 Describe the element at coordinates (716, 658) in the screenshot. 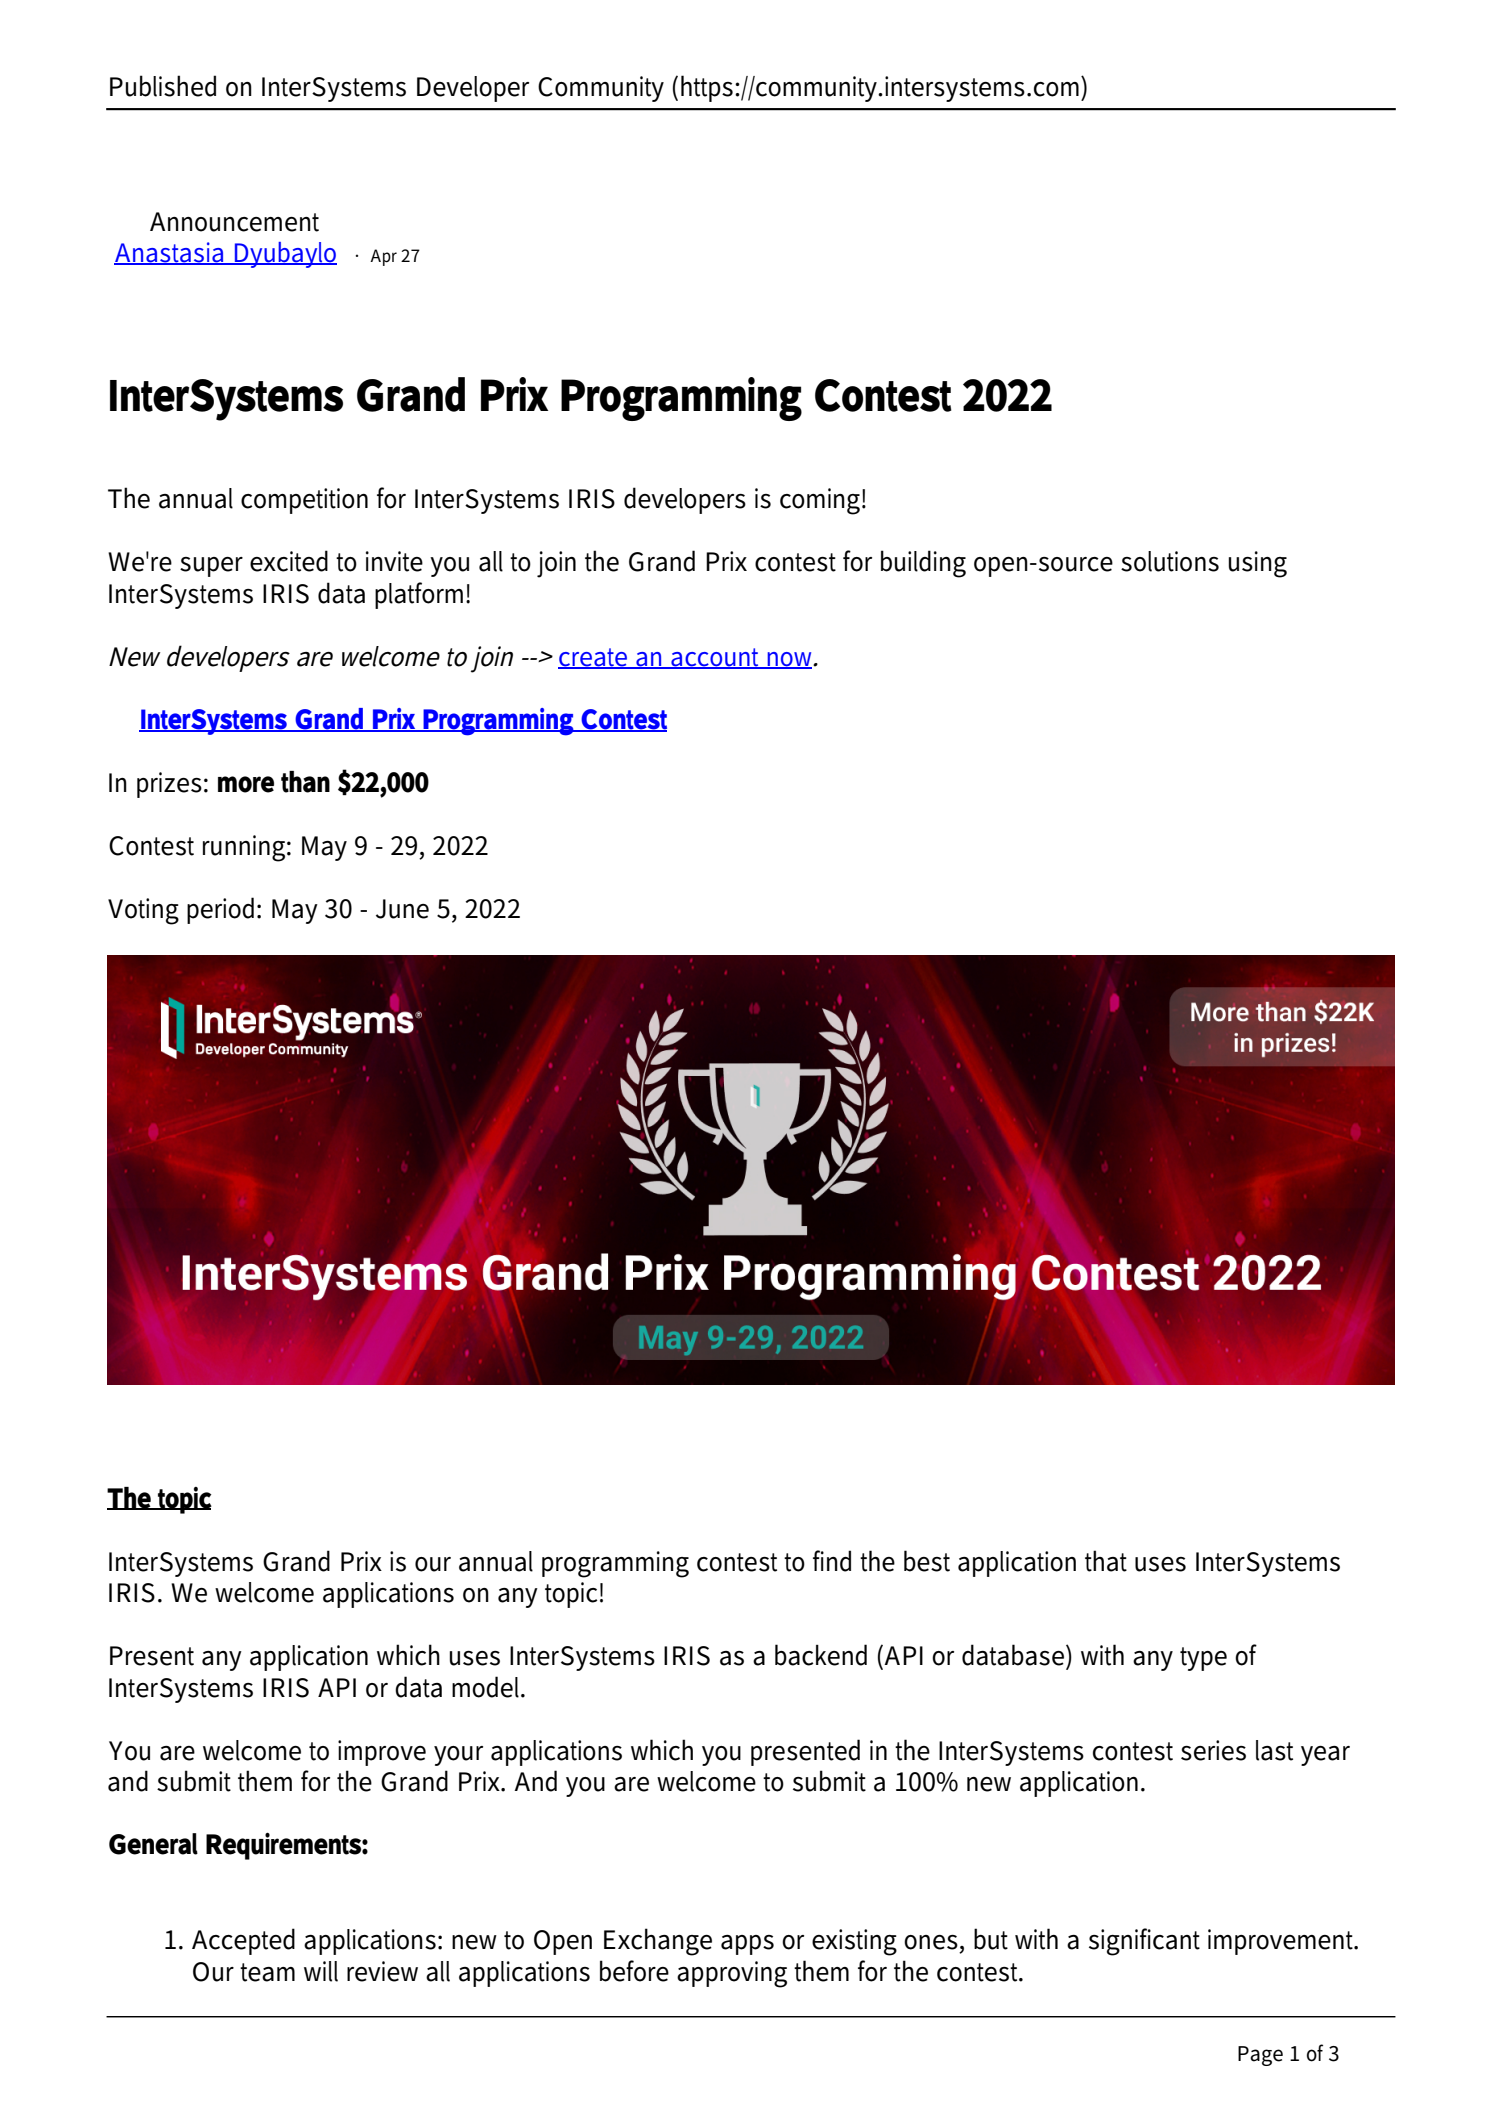

I see `account` at that location.
